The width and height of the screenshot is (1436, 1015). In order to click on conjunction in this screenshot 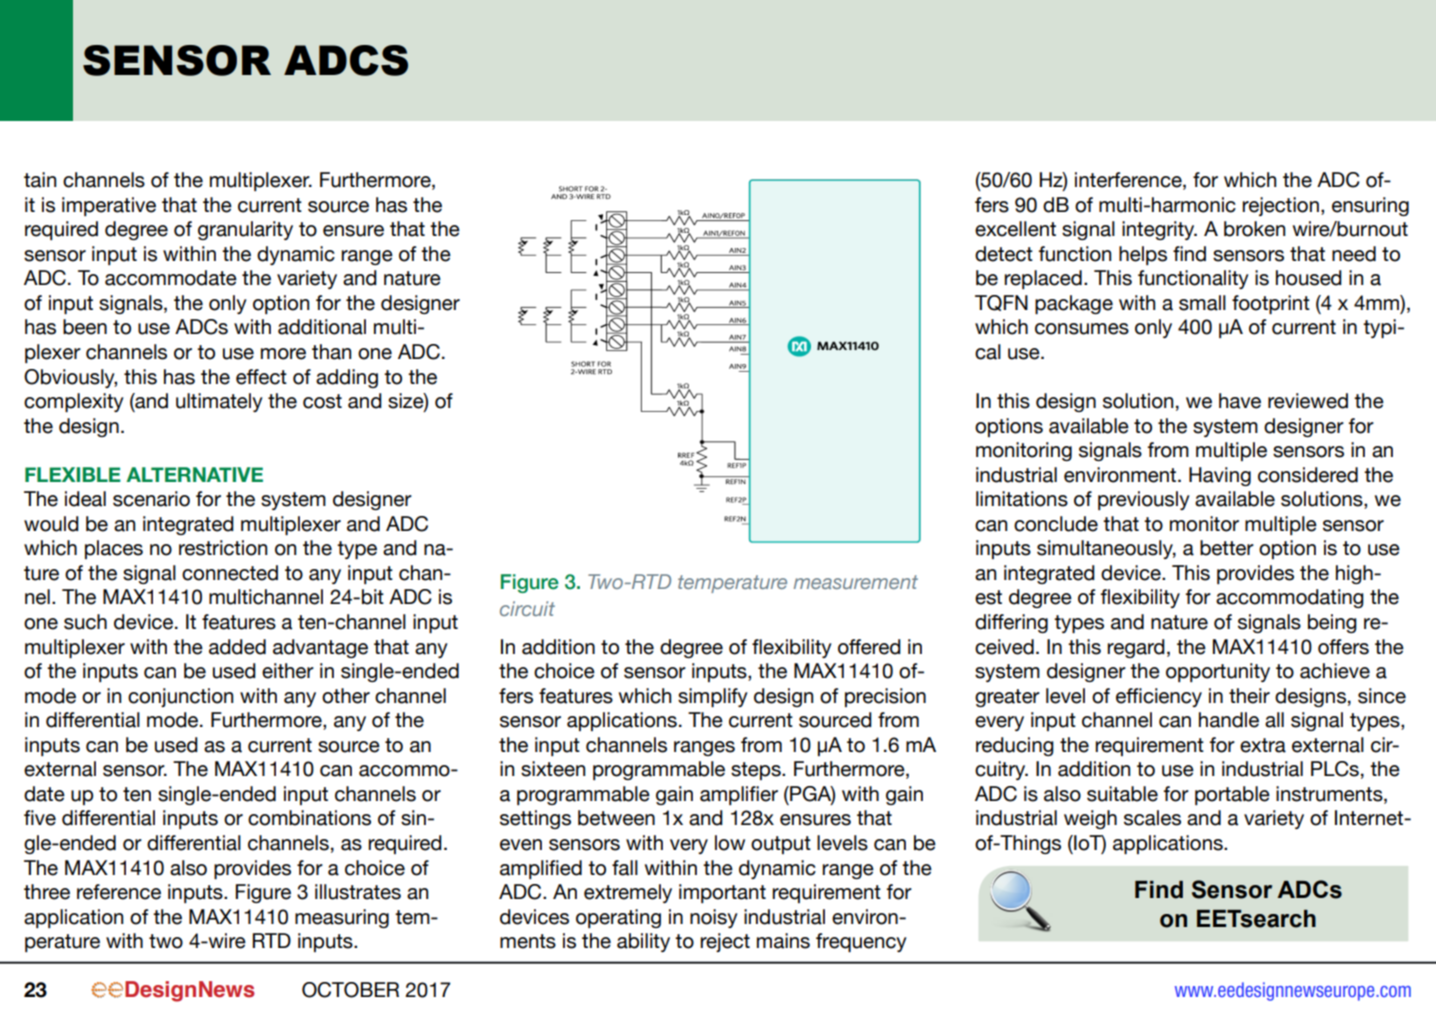, I will do `click(180, 697)`.
